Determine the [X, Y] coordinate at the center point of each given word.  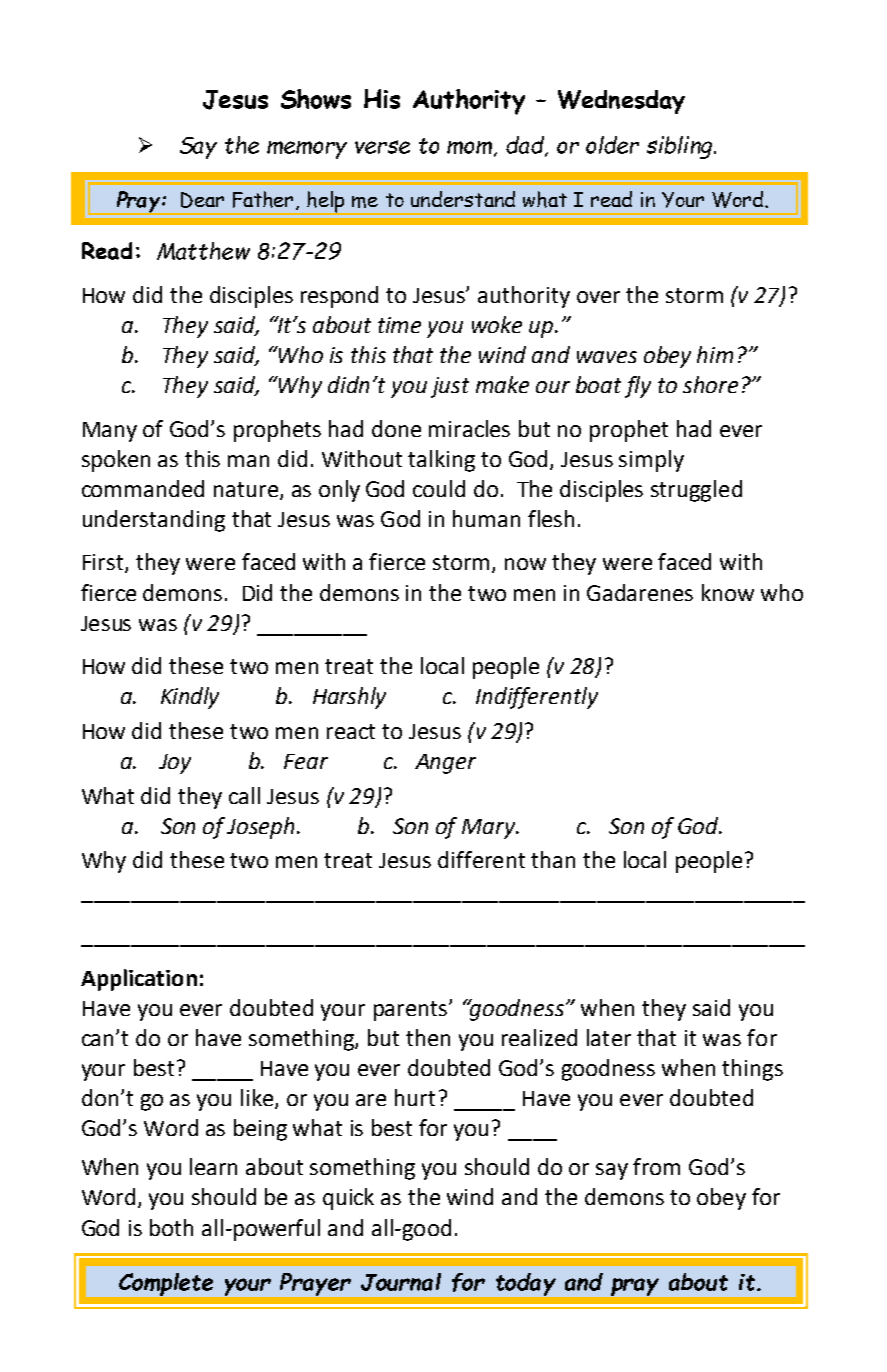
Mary [490, 829]
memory [307, 150]
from [656, 1166]
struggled [696, 491]
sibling [681, 147]
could [439, 488]
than [553, 859]
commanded [143, 488]
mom [469, 147]
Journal [401, 1282]
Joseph [262, 828]
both [171, 1227]
